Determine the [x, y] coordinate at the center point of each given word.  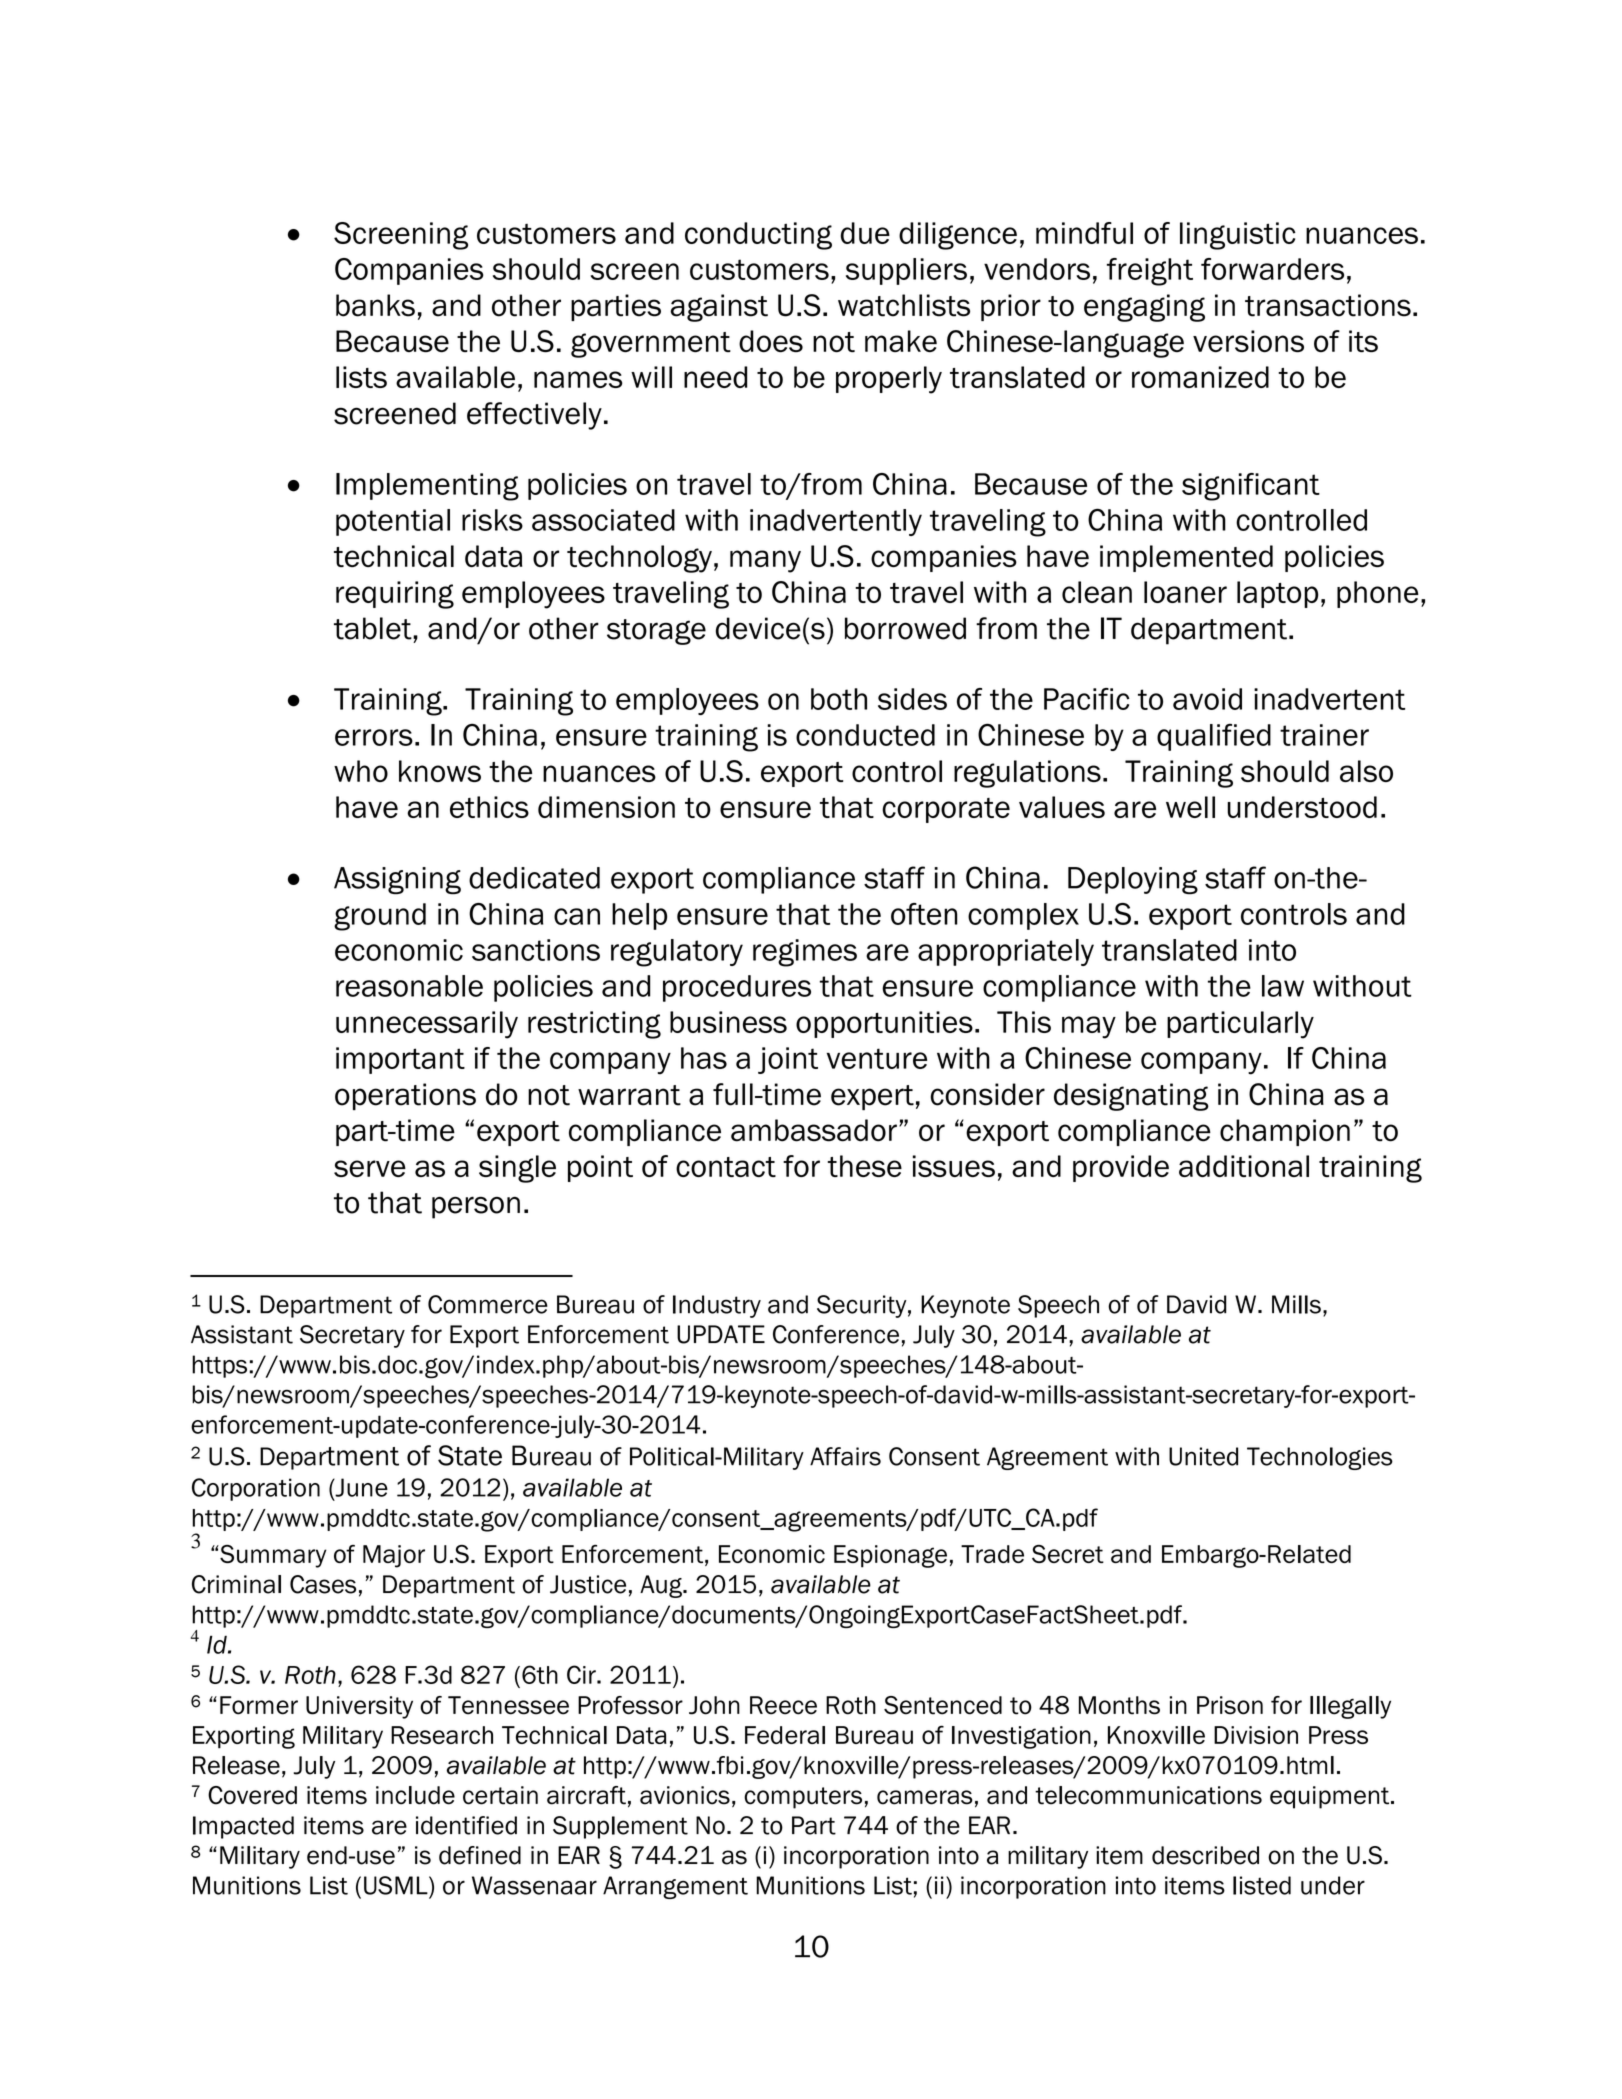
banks [375, 305]
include [415, 1795]
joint [788, 1060]
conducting [758, 236]
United [1203, 1456]
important [400, 1060]
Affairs [845, 1456]
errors [374, 737]
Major [394, 1556]
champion [1285, 1132]
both [839, 699]
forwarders [1272, 269]
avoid [1207, 699]
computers [803, 1798]
